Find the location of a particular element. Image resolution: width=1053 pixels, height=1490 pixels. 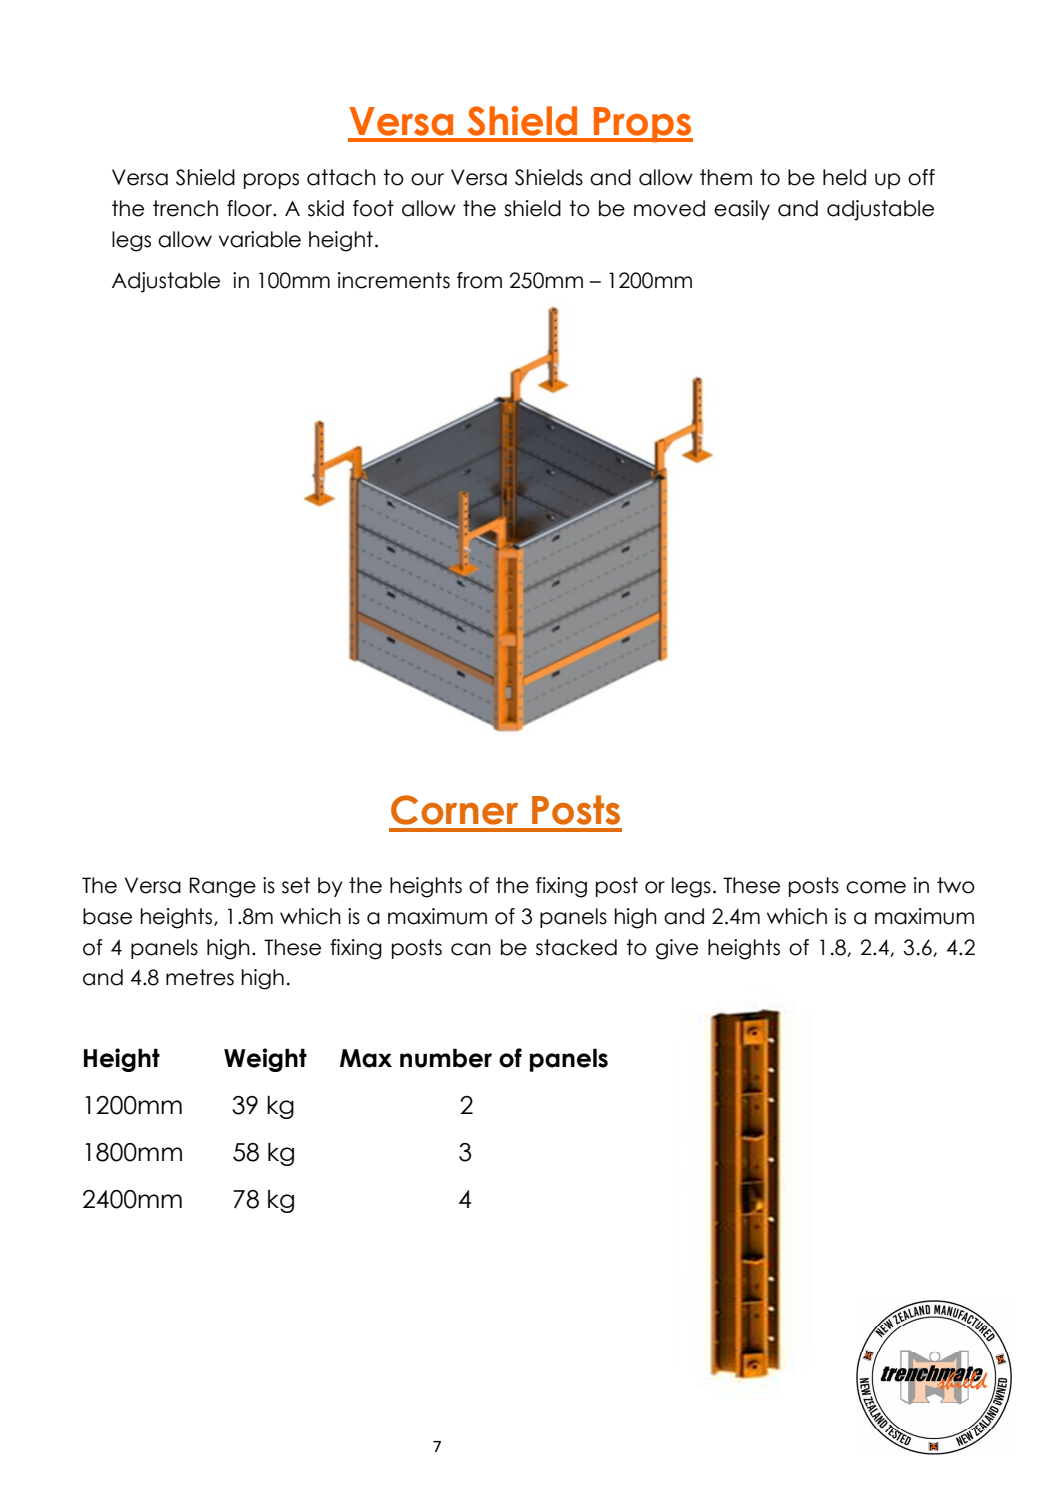

number is located at coordinates (446, 1058).
